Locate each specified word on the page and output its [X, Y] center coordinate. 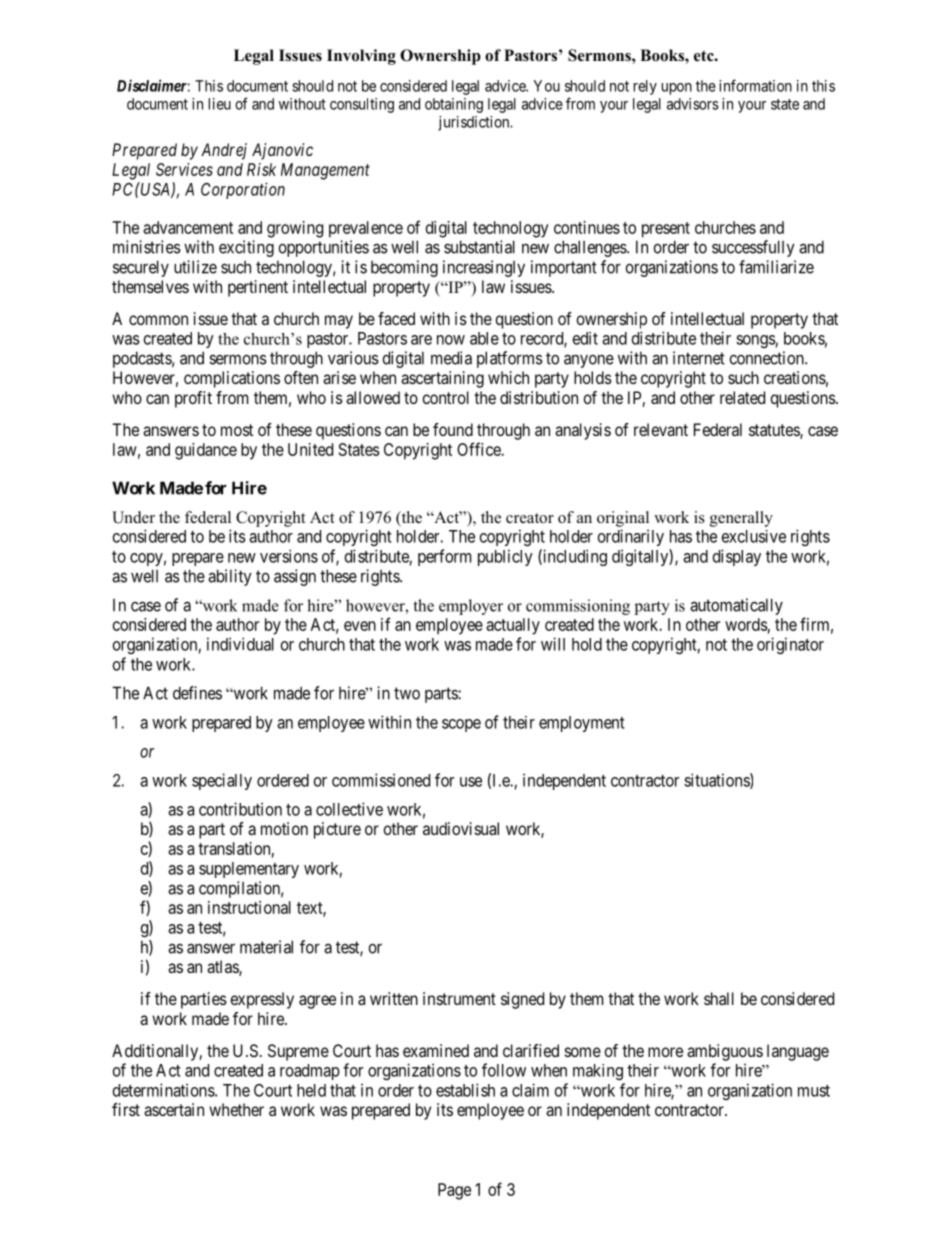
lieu [220, 104]
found [453, 429]
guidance [206, 451]
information [755, 85]
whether [236, 1109]
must [814, 1091]
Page [454, 1191]
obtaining [454, 105]
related [742, 397]
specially [222, 781]
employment [582, 724]
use [471, 782]
